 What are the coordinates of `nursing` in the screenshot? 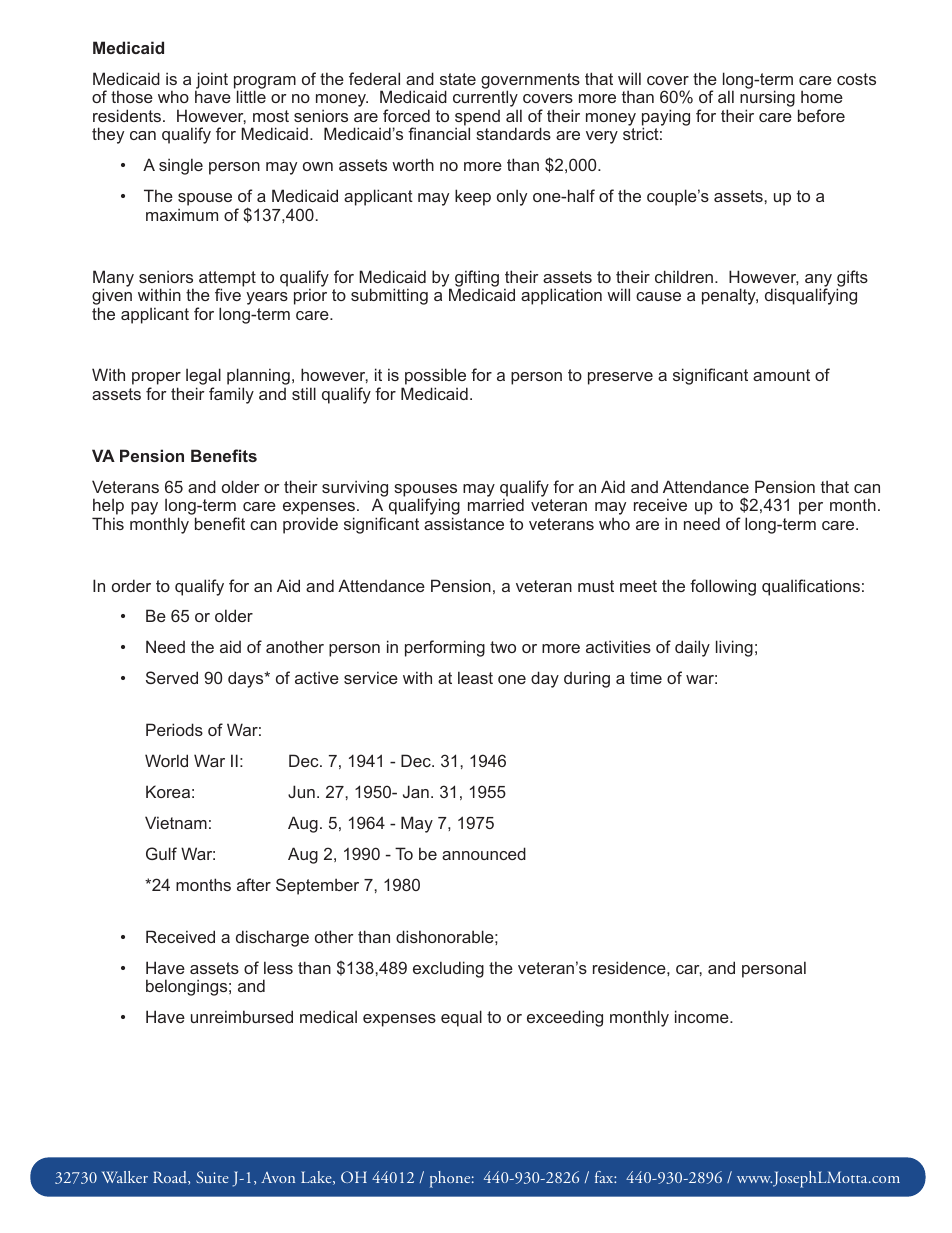 It's located at (767, 100).
